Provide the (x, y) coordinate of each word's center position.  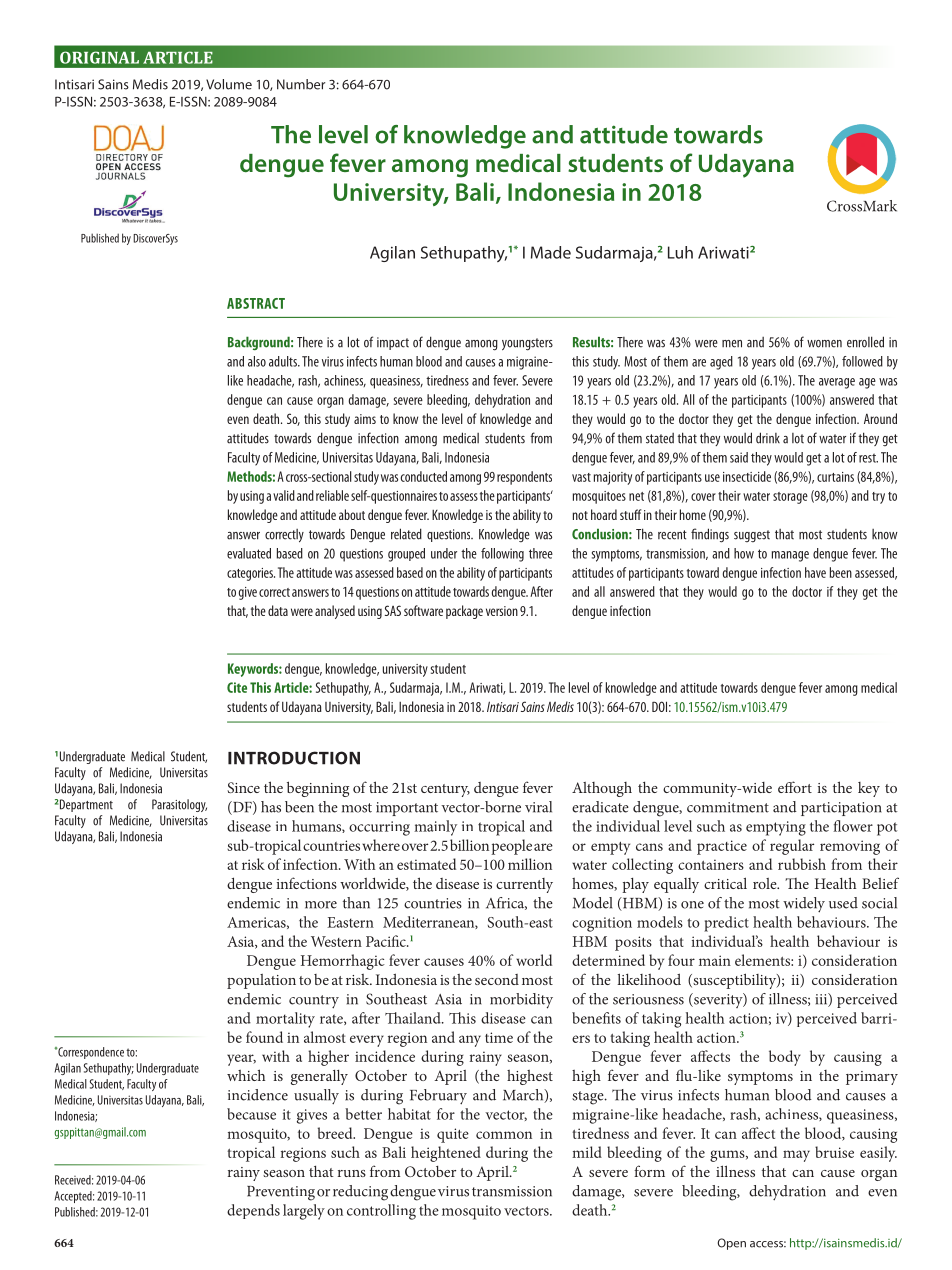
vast (581, 477)
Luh (680, 252)
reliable (332, 495)
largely (304, 1212)
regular (792, 847)
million (530, 864)
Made (551, 252)
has (271, 807)
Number (301, 84)
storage (790, 498)
